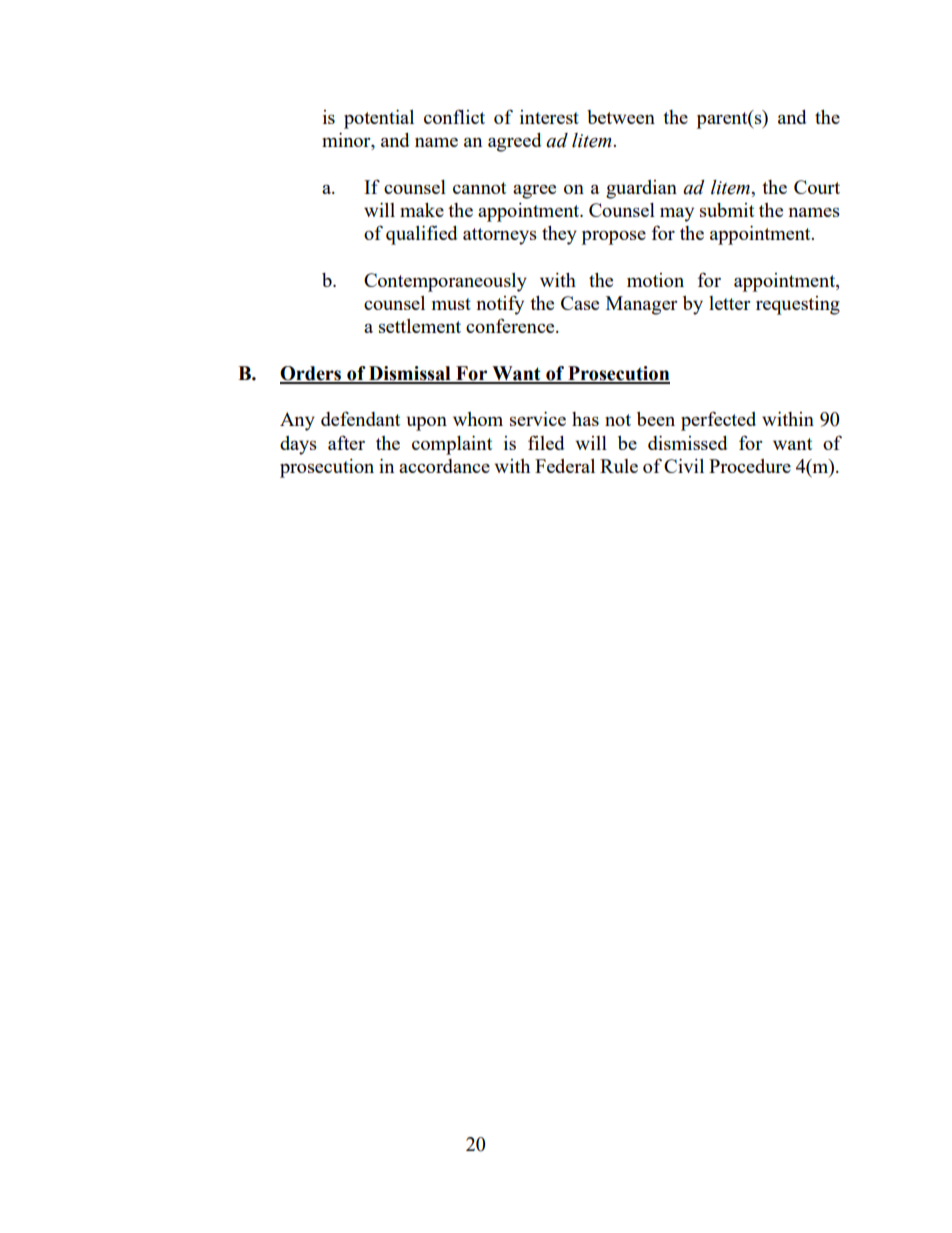 Image resolution: width=952 pixels, height=1233 pixels. I want to click on Federal, so click(565, 466).
